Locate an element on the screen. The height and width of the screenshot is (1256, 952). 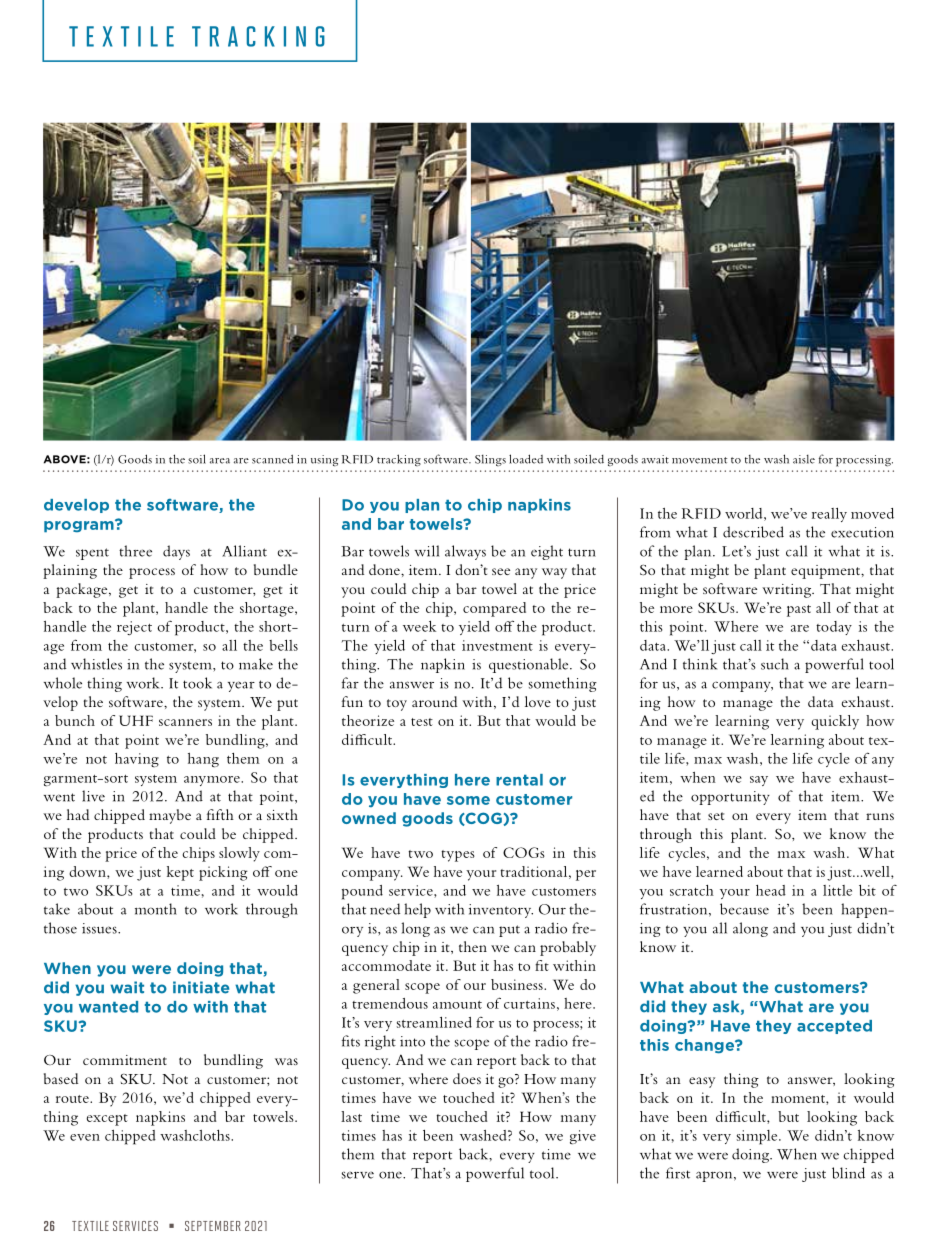
test is located at coordinates (422, 722).
